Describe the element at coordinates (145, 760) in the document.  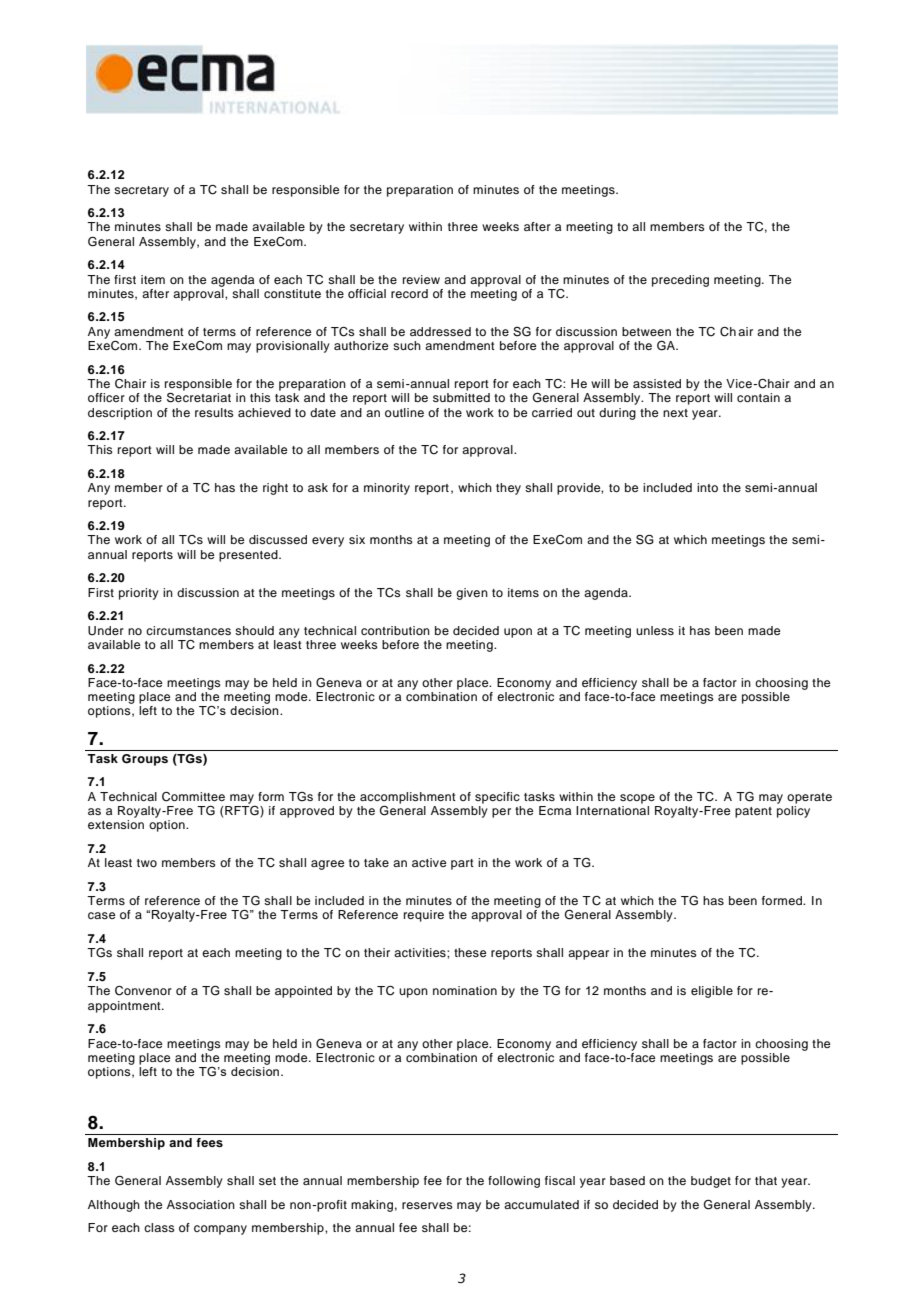
I see `Groups` at that location.
